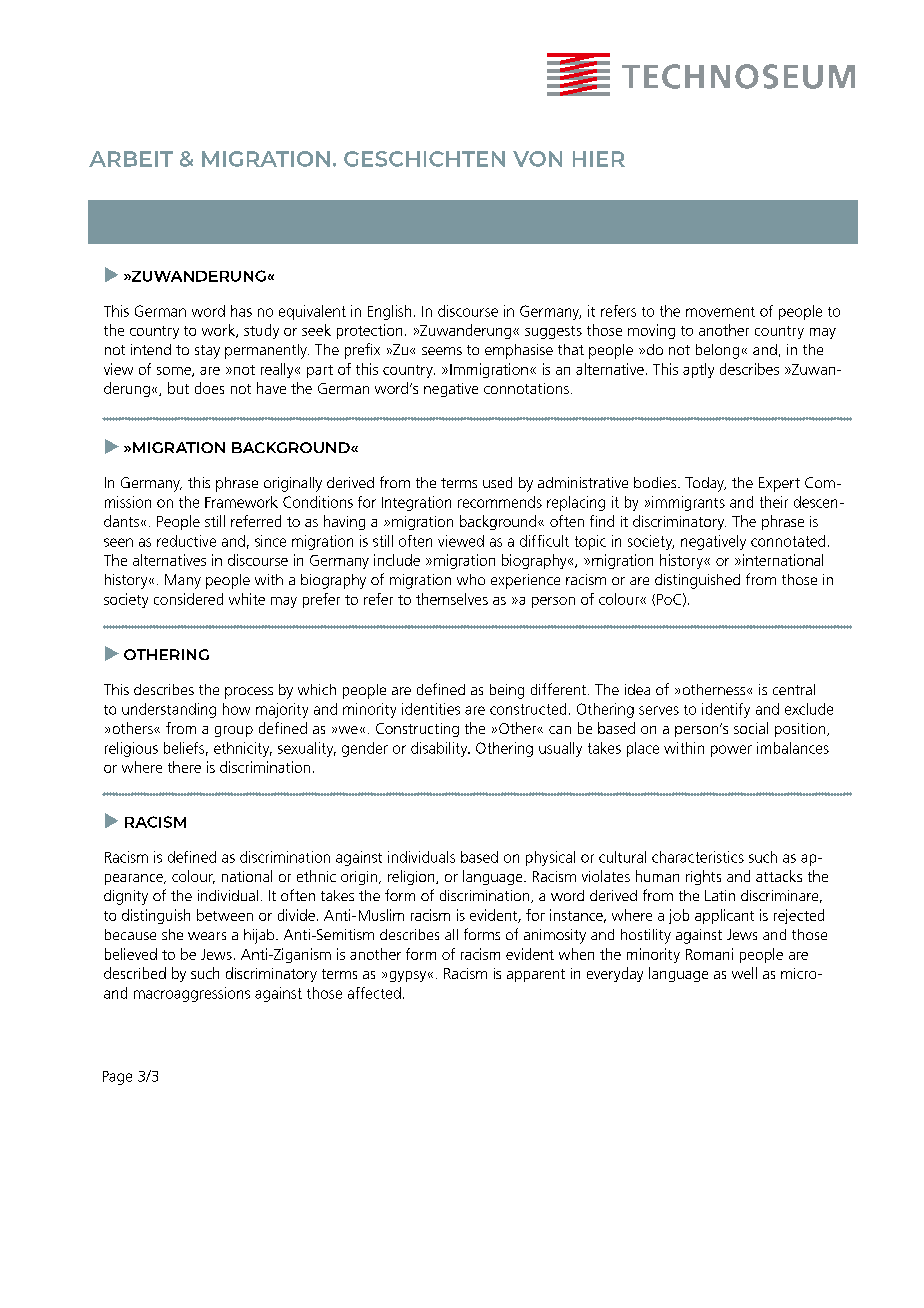 Image resolution: width=924 pixels, height=1308 pixels. What do you see at coordinates (424, 159) in the image?
I see `GESCHICHTEN` at bounding box center [424, 159].
